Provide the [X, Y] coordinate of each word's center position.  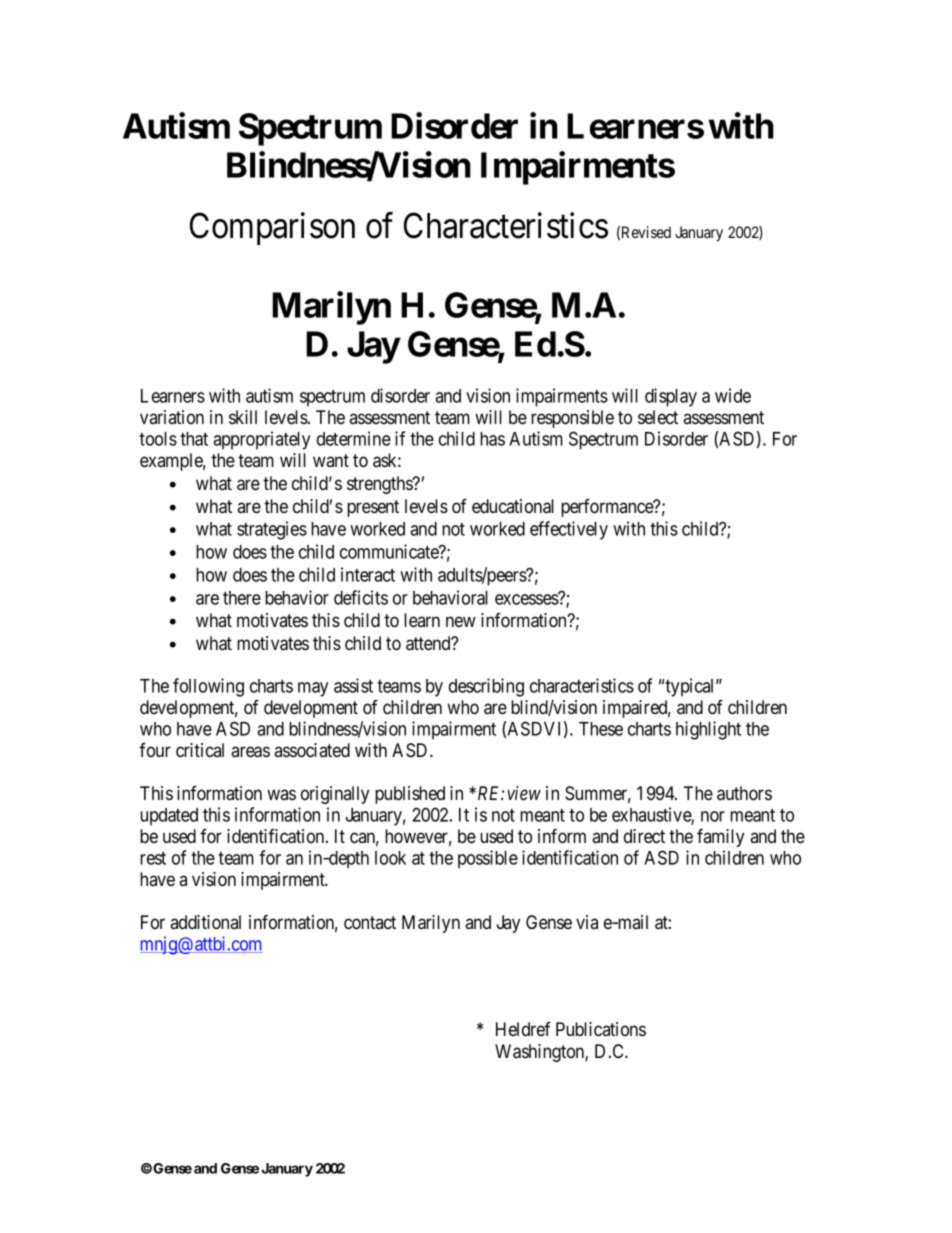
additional [205, 922]
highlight [708, 730]
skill [243, 417]
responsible [572, 419]
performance [608, 508]
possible [488, 859]
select [658, 417]
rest [153, 858]
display [671, 397]
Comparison [272, 228]
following [208, 687]
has [492, 439]
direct [644, 836]
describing [486, 687]
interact [368, 574]
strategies [272, 530]
